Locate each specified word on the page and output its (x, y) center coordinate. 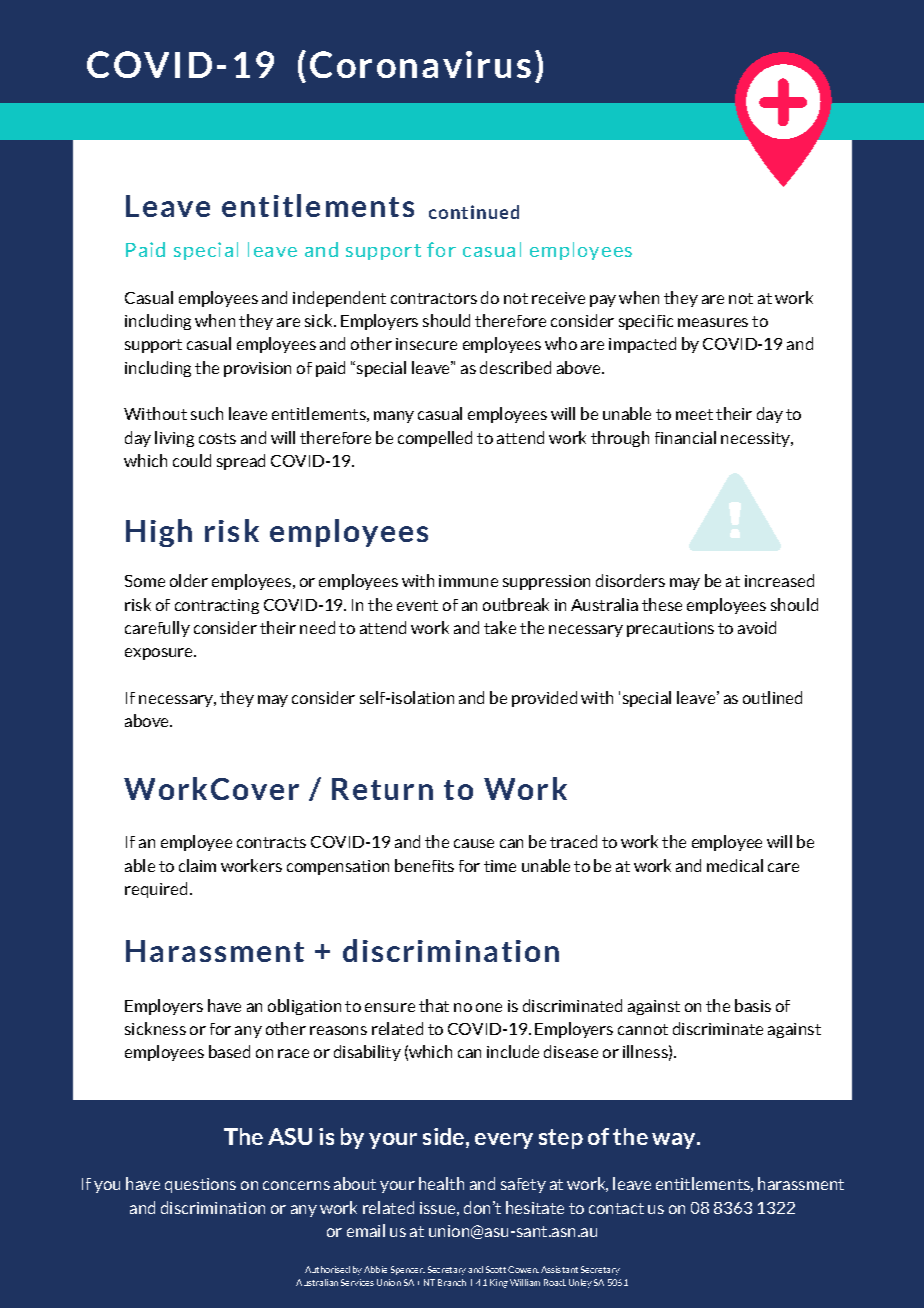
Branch (452, 1282)
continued (474, 212)
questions (200, 1185)
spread (241, 462)
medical (735, 865)
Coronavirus (420, 64)
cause (474, 843)
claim (197, 865)
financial (685, 437)
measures (713, 322)
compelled (435, 439)
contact (616, 1208)
